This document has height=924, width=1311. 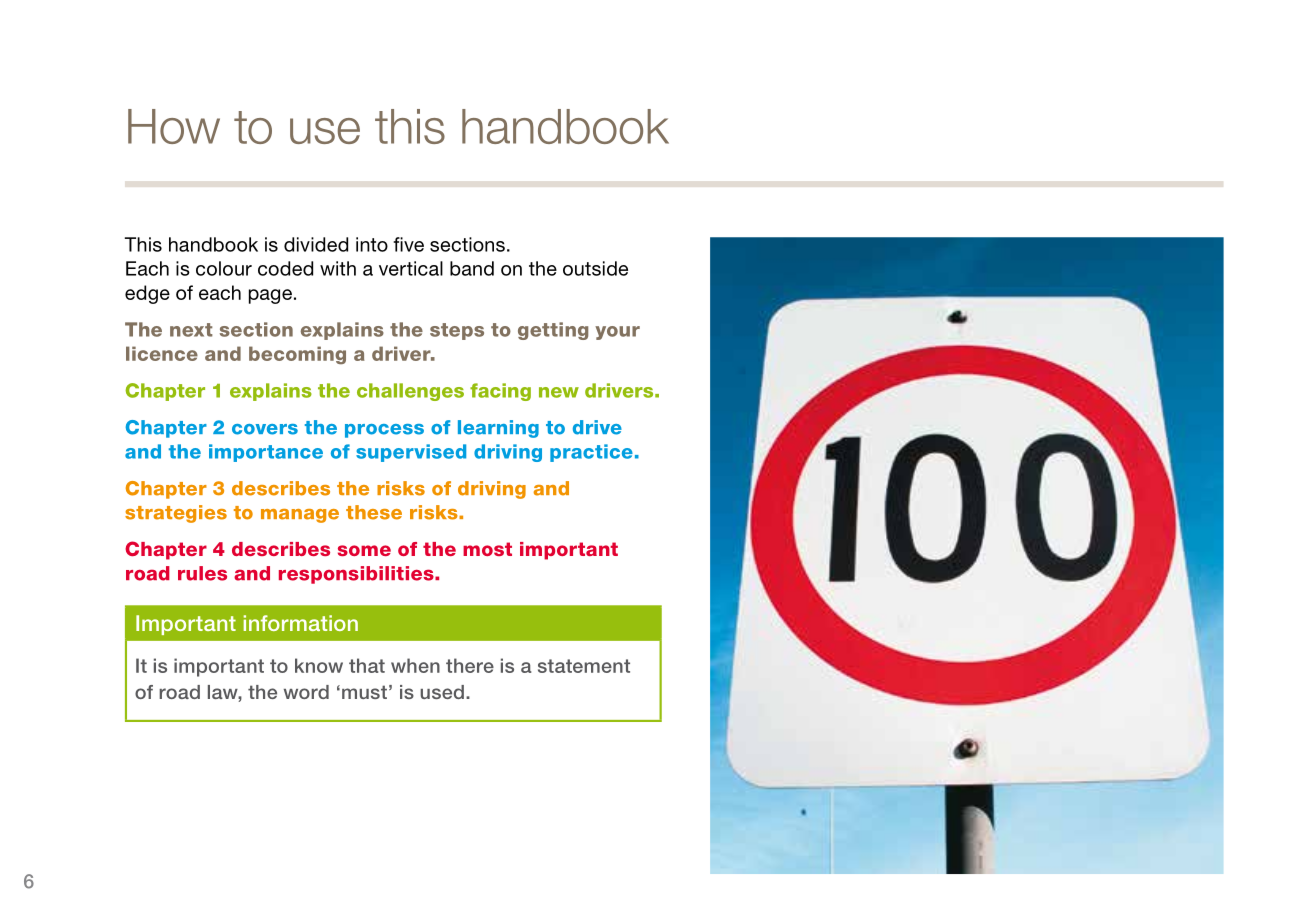 I want to click on some, so click(x=364, y=550).
